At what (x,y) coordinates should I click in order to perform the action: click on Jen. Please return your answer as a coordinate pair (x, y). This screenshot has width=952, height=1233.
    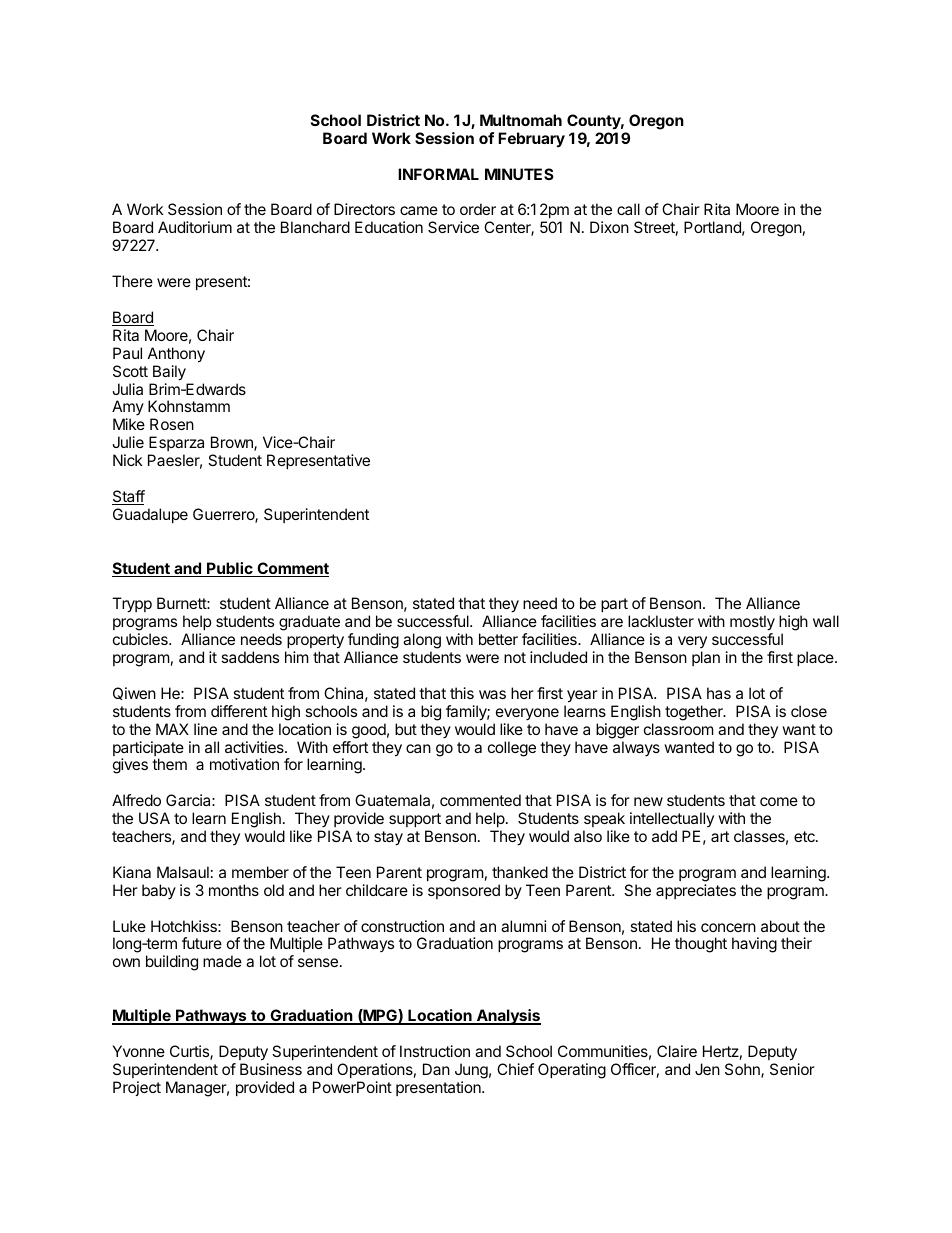
    Looking at the image, I should click on (707, 1069).
